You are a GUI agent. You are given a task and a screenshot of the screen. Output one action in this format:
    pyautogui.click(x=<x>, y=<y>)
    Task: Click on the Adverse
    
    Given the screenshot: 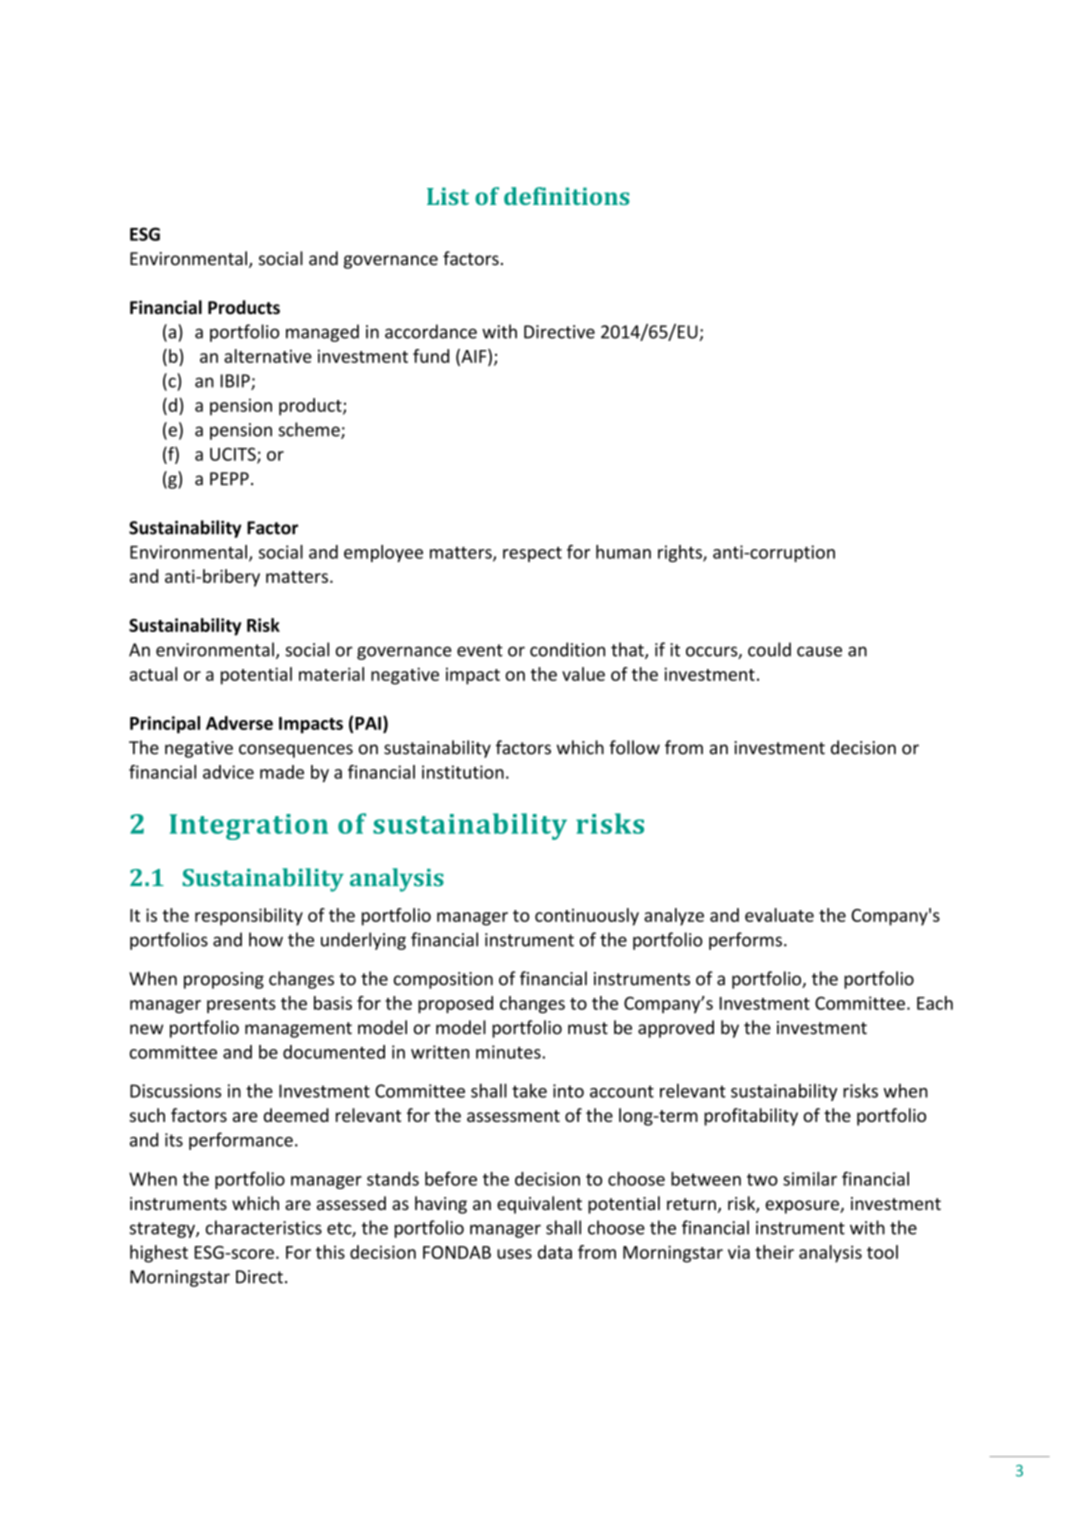 What is the action you would take?
    pyautogui.click(x=239, y=723)
